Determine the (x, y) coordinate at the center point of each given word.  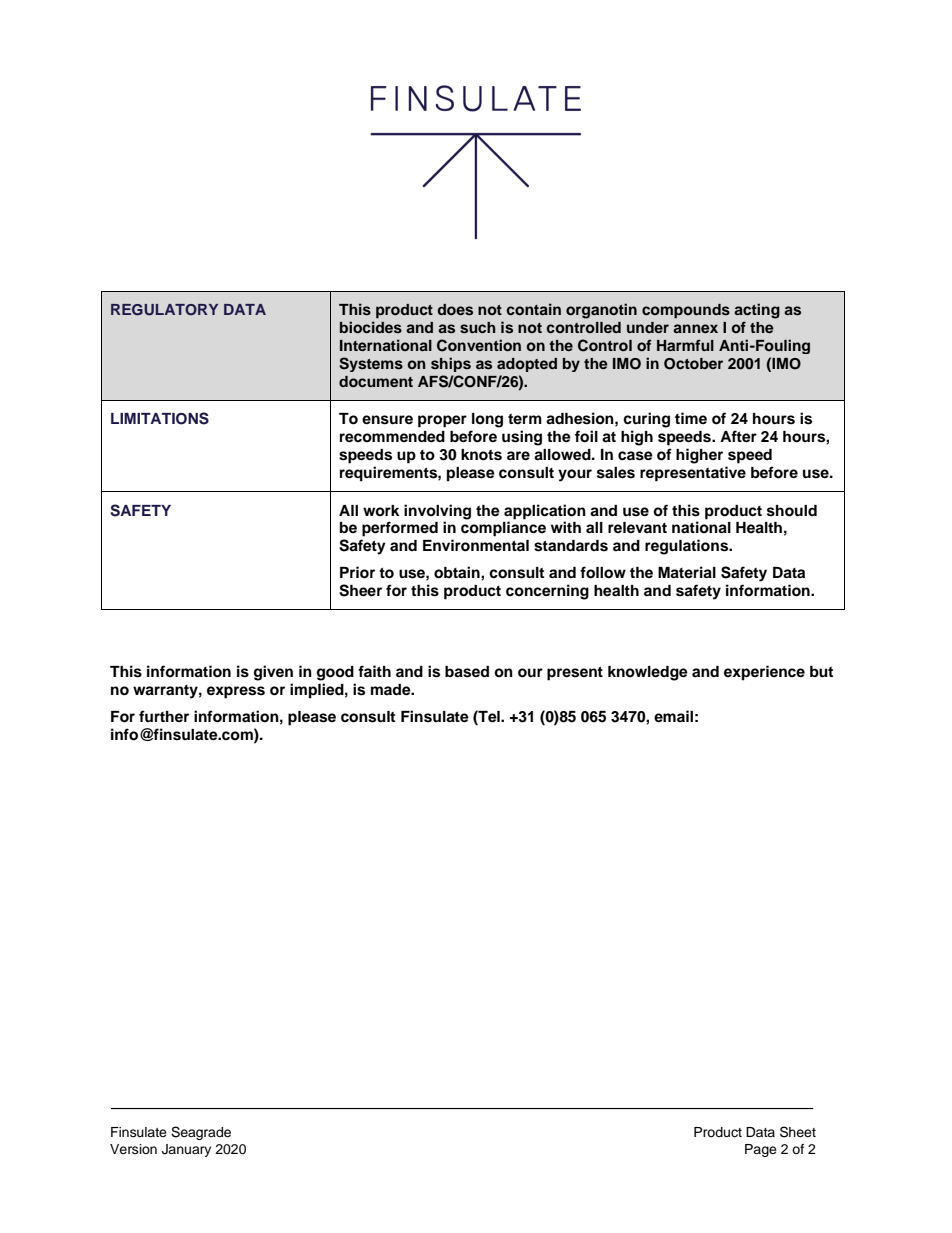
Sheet (798, 1132)
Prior (357, 572)
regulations (688, 547)
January (186, 1150)
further (164, 716)
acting (757, 311)
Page (761, 1150)
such (478, 328)
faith (374, 671)
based (467, 672)
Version (133, 1149)
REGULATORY (164, 310)
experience (764, 673)
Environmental (476, 545)
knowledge (648, 673)
